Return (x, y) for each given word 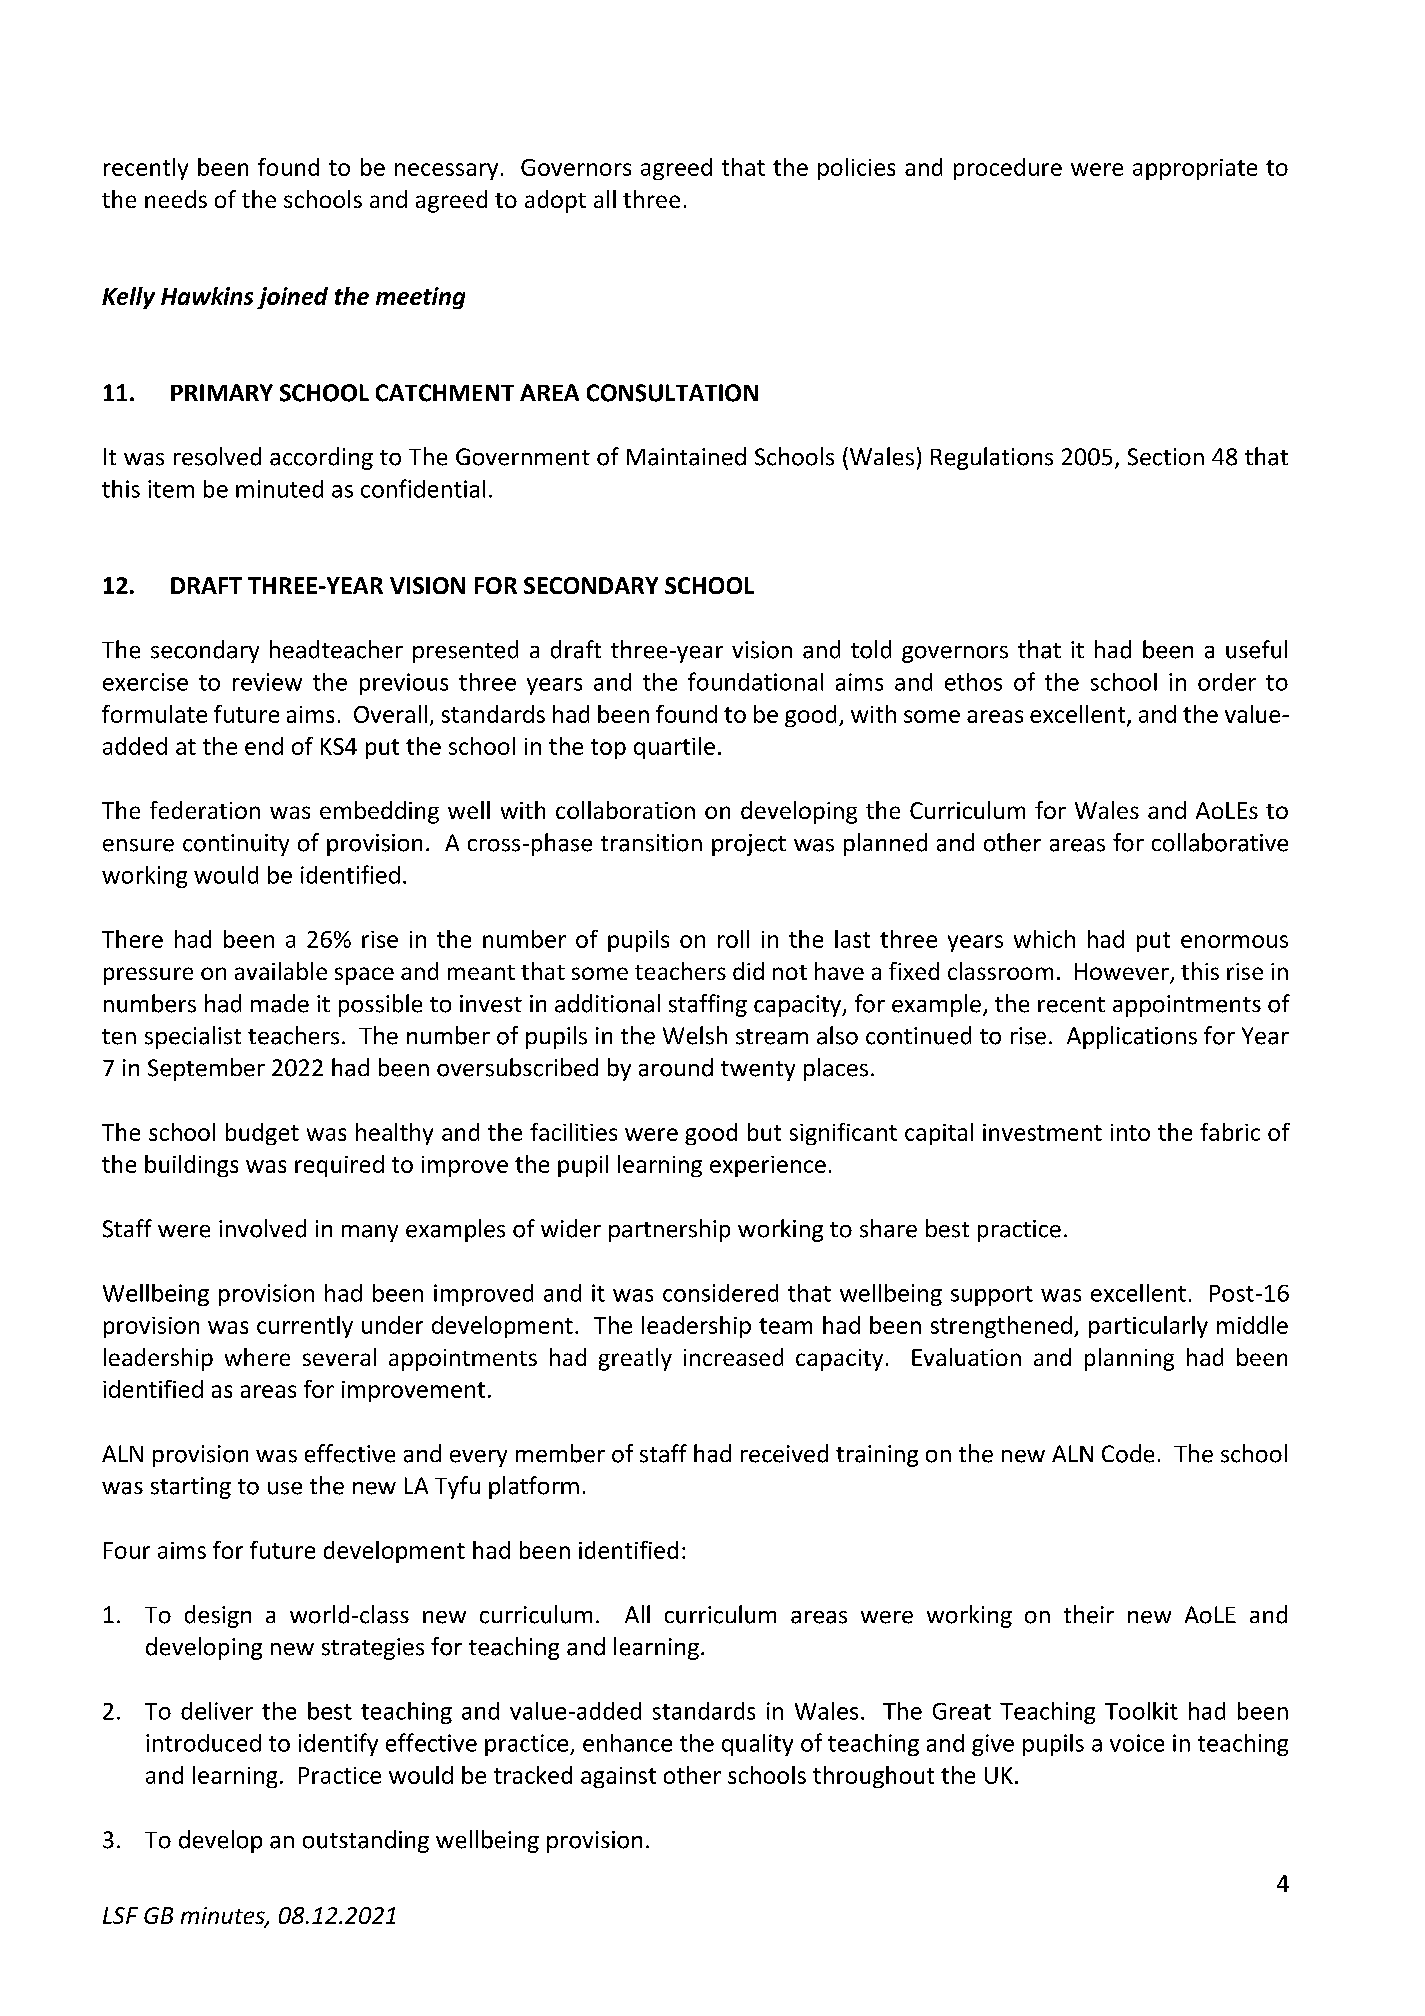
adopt (555, 201)
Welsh (695, 1035)
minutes (224, 1917)
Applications (1132, 1037)
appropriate (1195, 169)
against (618, 1777)
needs (176, 199)
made (280, 1003)
